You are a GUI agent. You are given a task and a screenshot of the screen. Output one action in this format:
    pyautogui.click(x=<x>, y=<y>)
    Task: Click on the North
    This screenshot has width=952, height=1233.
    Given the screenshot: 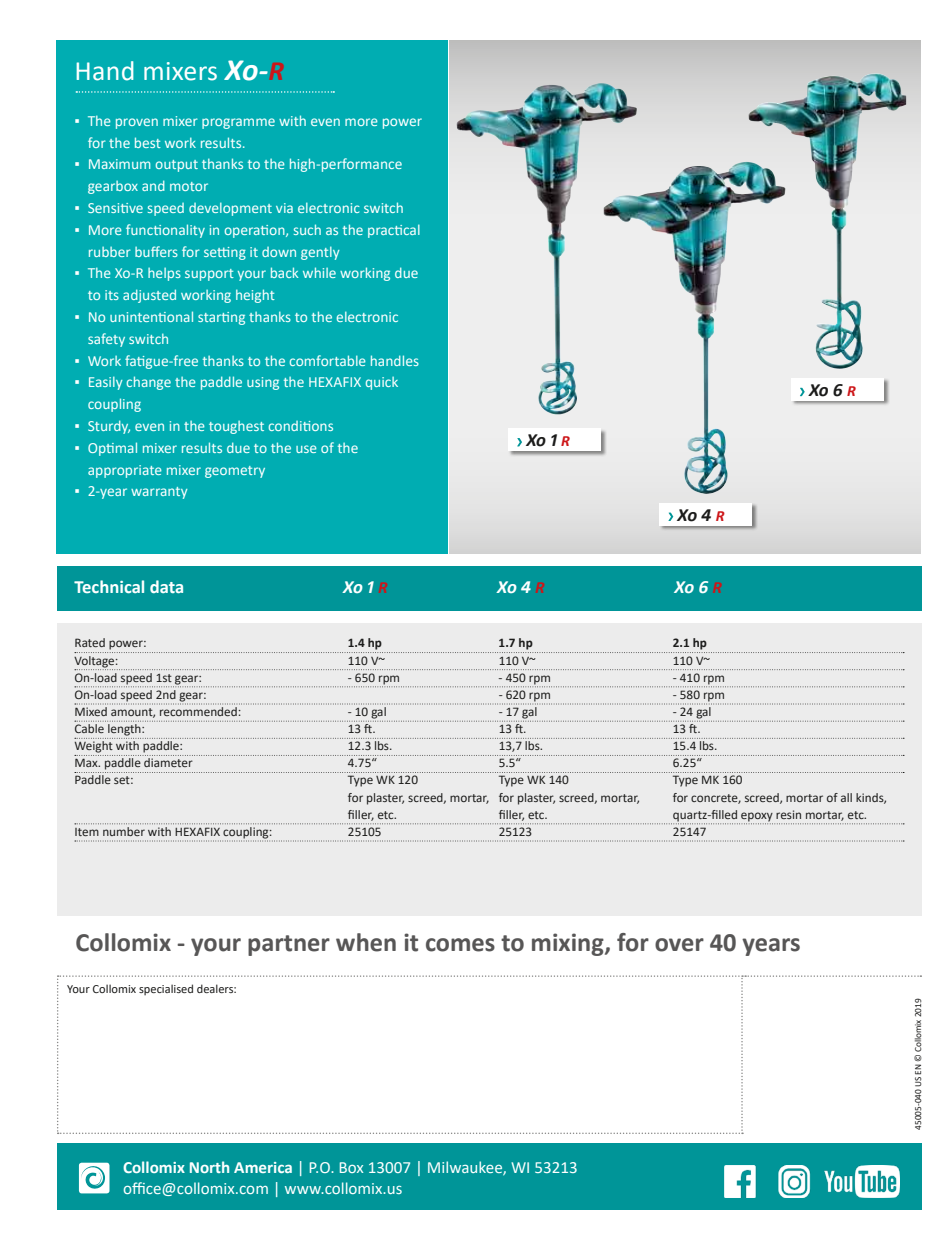 What is the action you would take?
    pyautogui.click(x=209, y=1167)
